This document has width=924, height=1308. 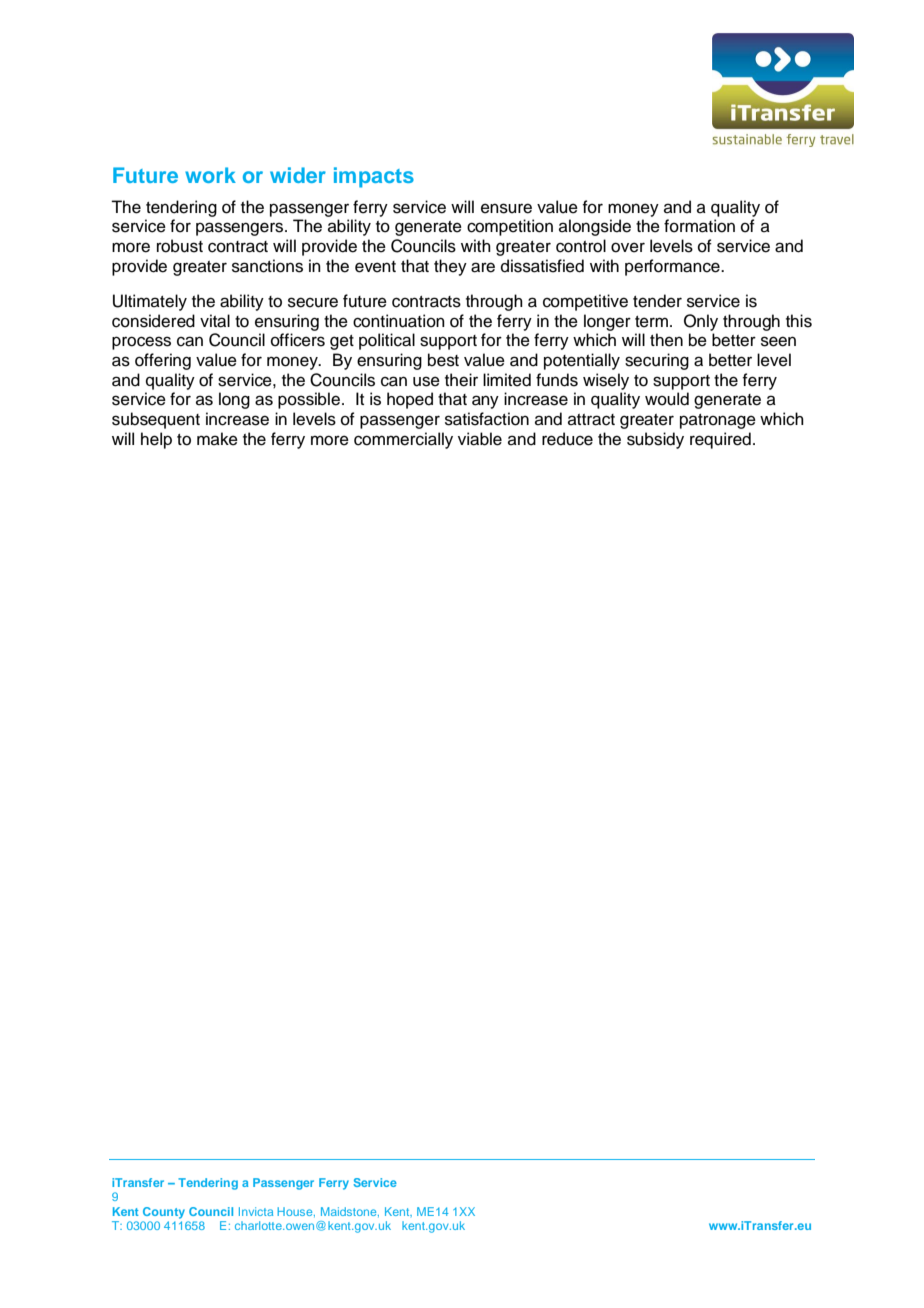 I want to click on viable, so click(x=480, y=439).
